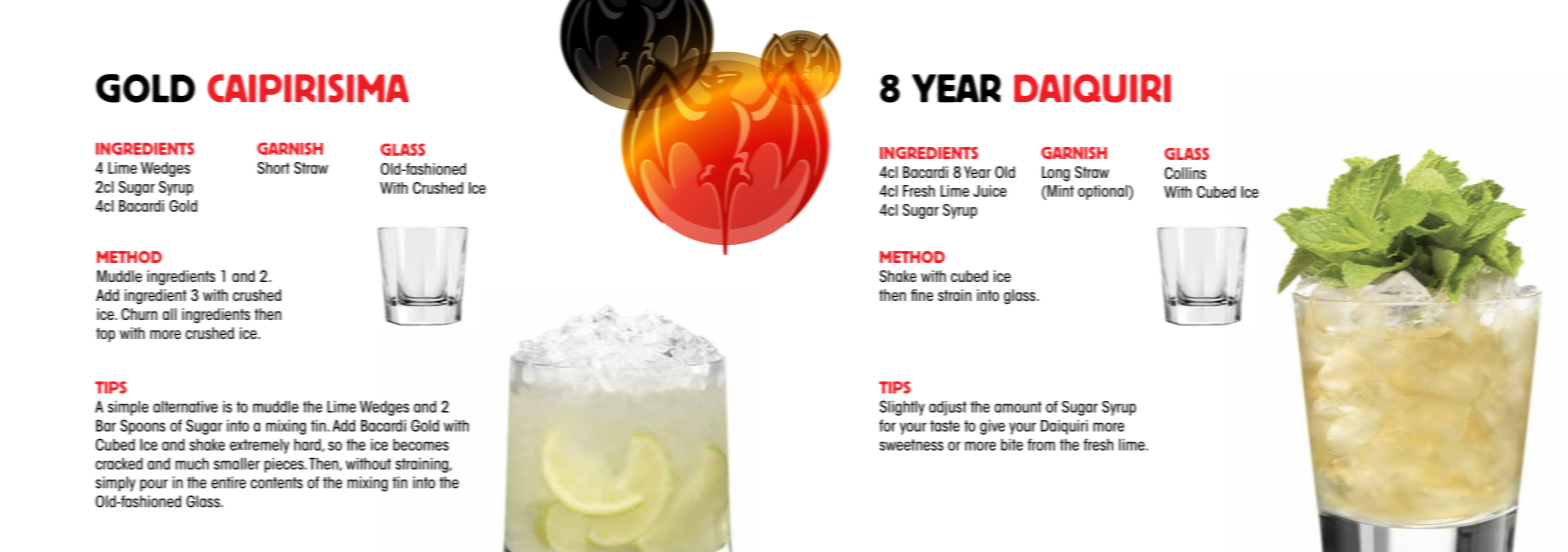 Image resolution: width=1568 pixels, height=552 pixels. What do you see at coordinates (922, 295) in the document?
I see `fine` at bounding box center [922, 295].
